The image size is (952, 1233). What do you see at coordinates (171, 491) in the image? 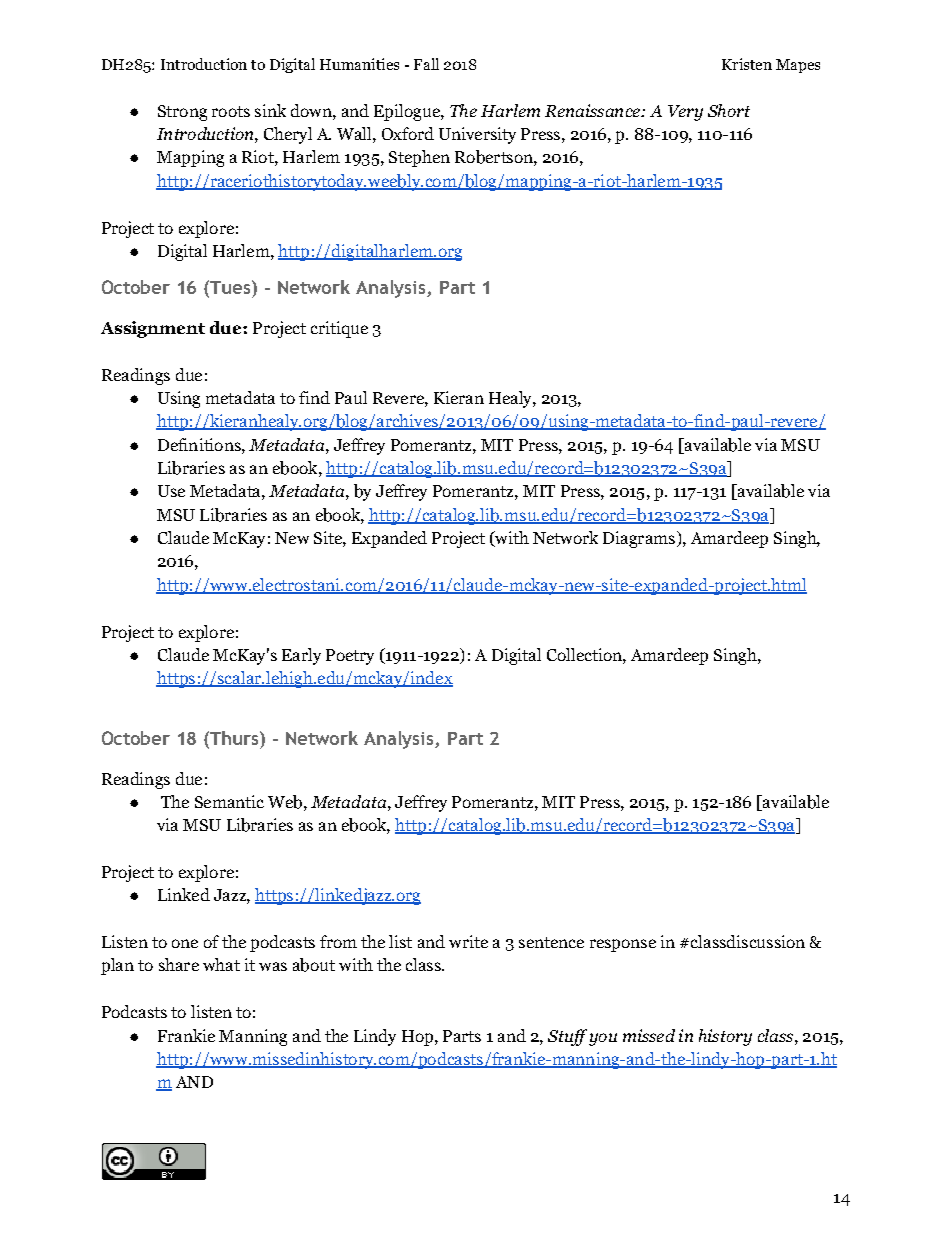
I see `Use` at bounding box center [171, 491].
